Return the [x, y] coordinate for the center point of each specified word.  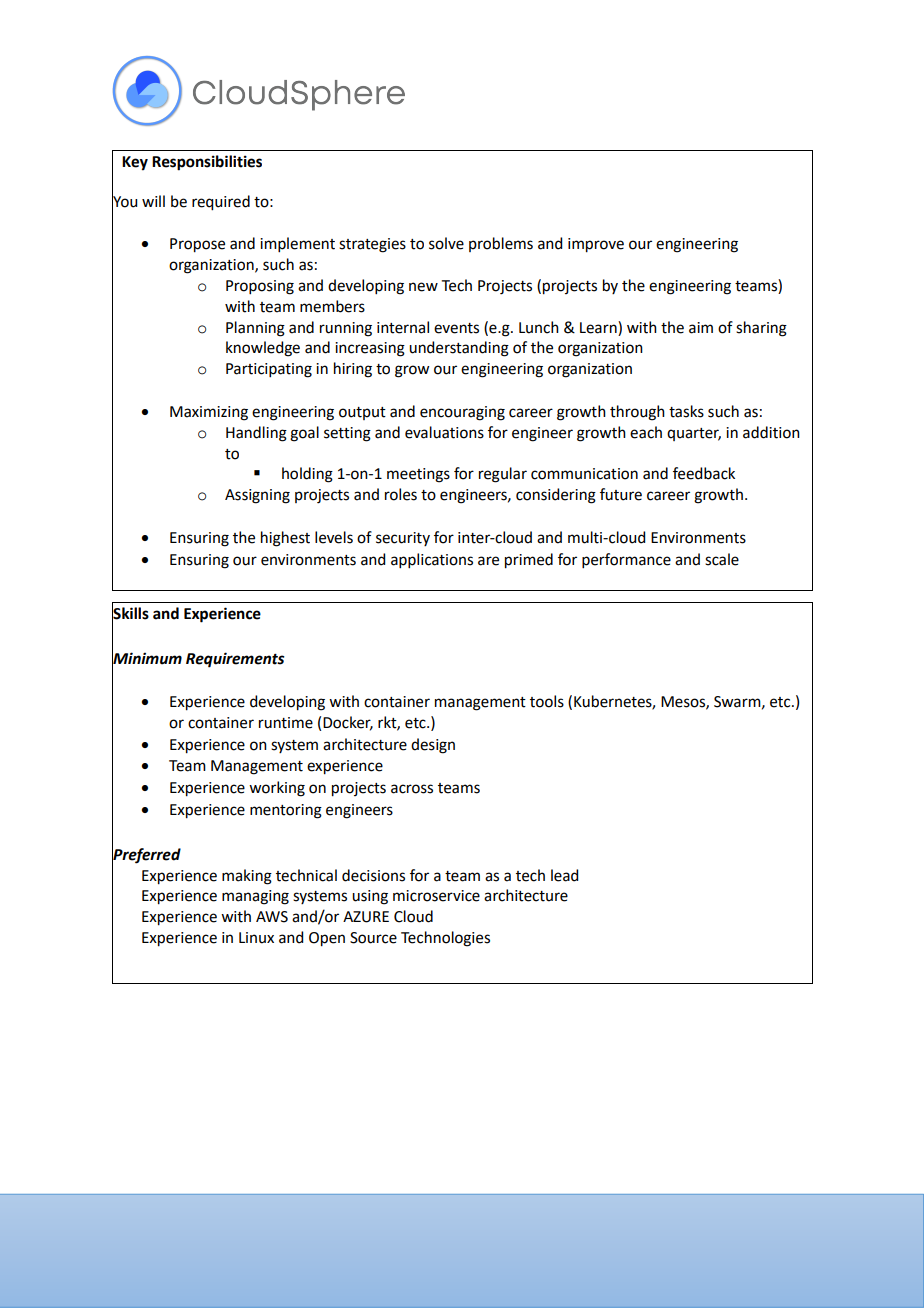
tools [547, 701]
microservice [436, 896]
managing [255, 897]
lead [564, 875]
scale [722, 559]
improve [596, 245]
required [221, 203]
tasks [686, 411]
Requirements [235, 660]
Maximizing [209, 413]
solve [446, 243]
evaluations [444, 432]
